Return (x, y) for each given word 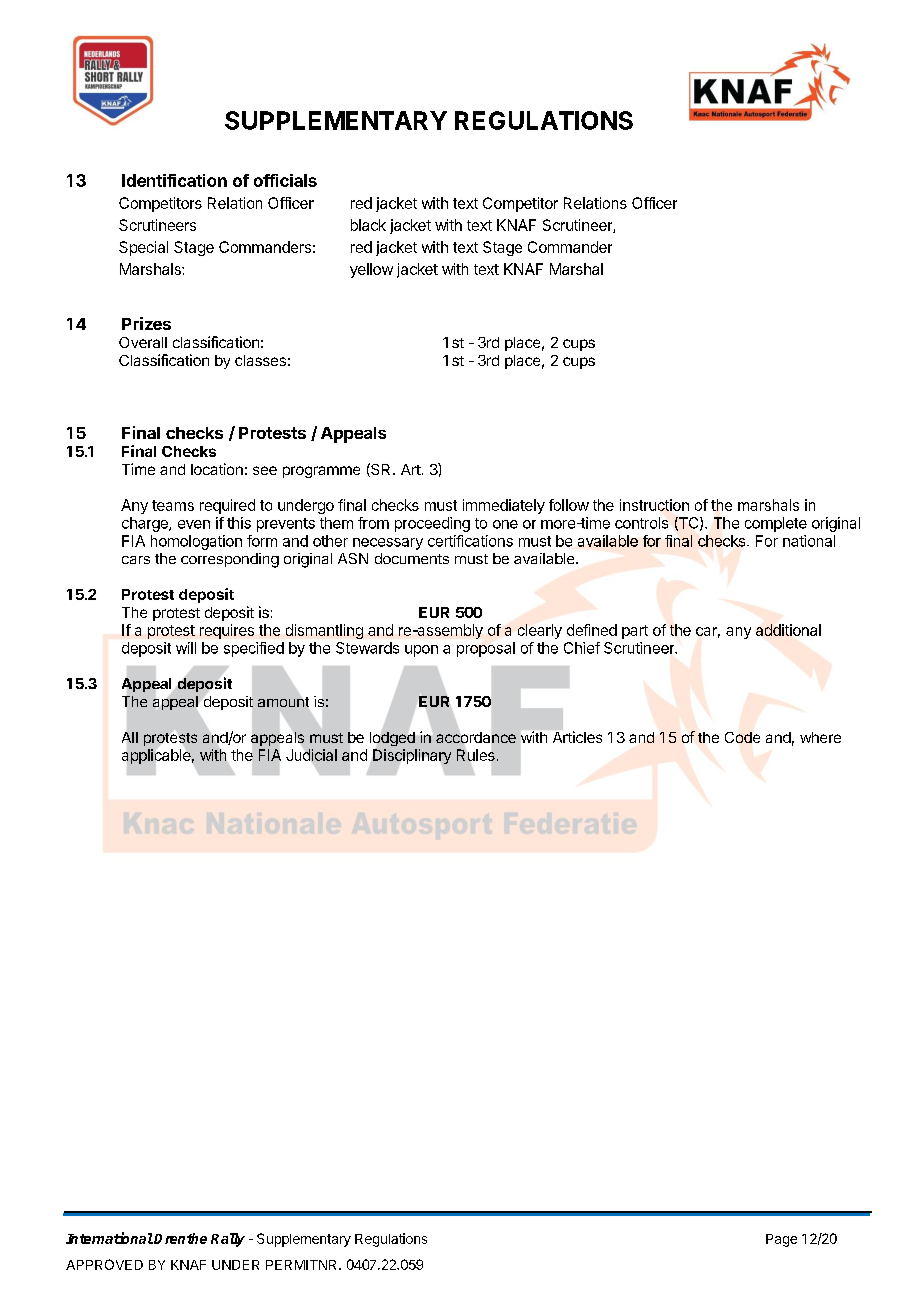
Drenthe (180, 1238)
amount (283, 702)
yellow (371, 270)
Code (742, 737)
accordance (476, 737)
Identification (174, 180)
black (368, 225)
